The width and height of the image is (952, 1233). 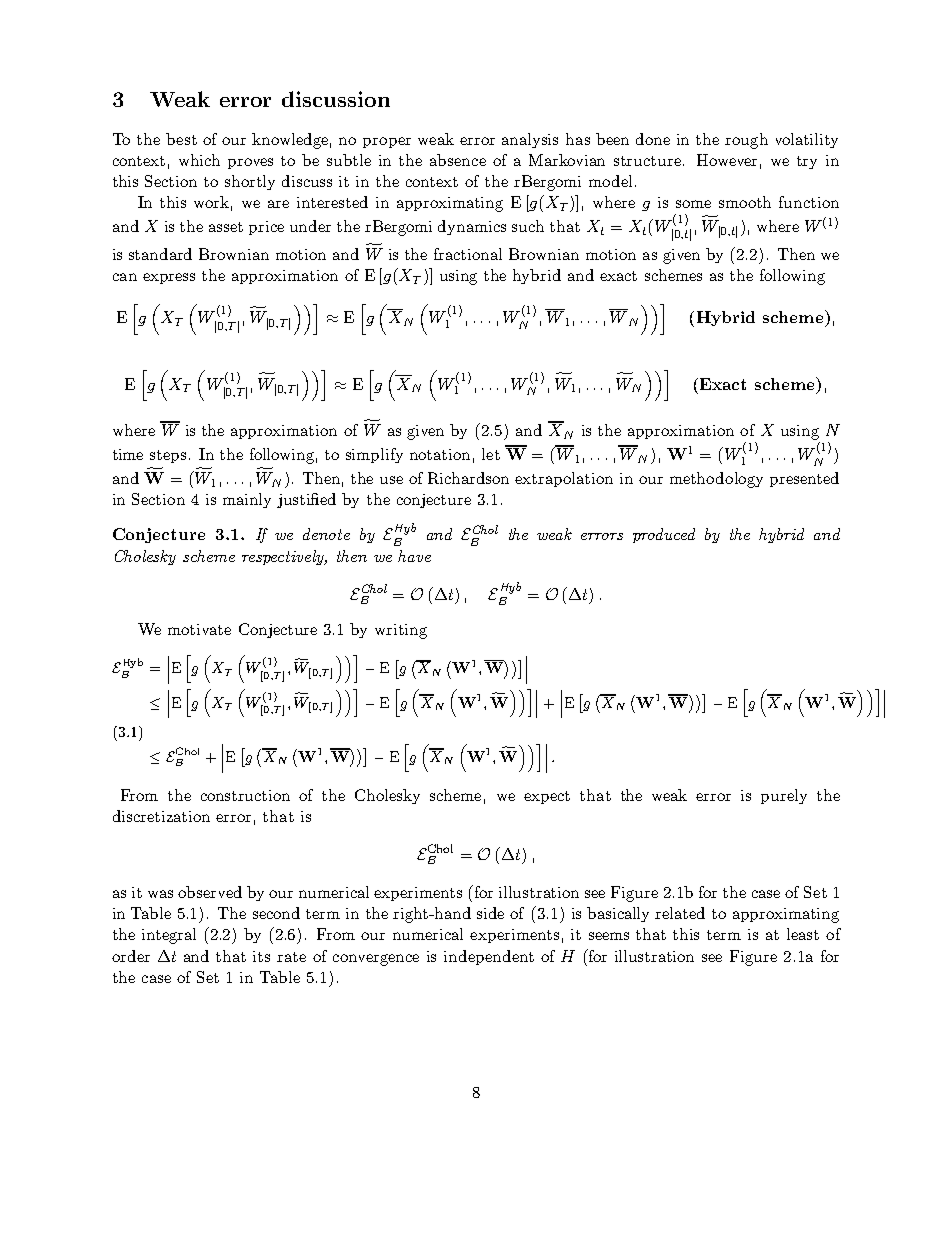 What do you see at coordinates (401, 631) in the image?
I see `writing` at bounding box center [401, 631].
